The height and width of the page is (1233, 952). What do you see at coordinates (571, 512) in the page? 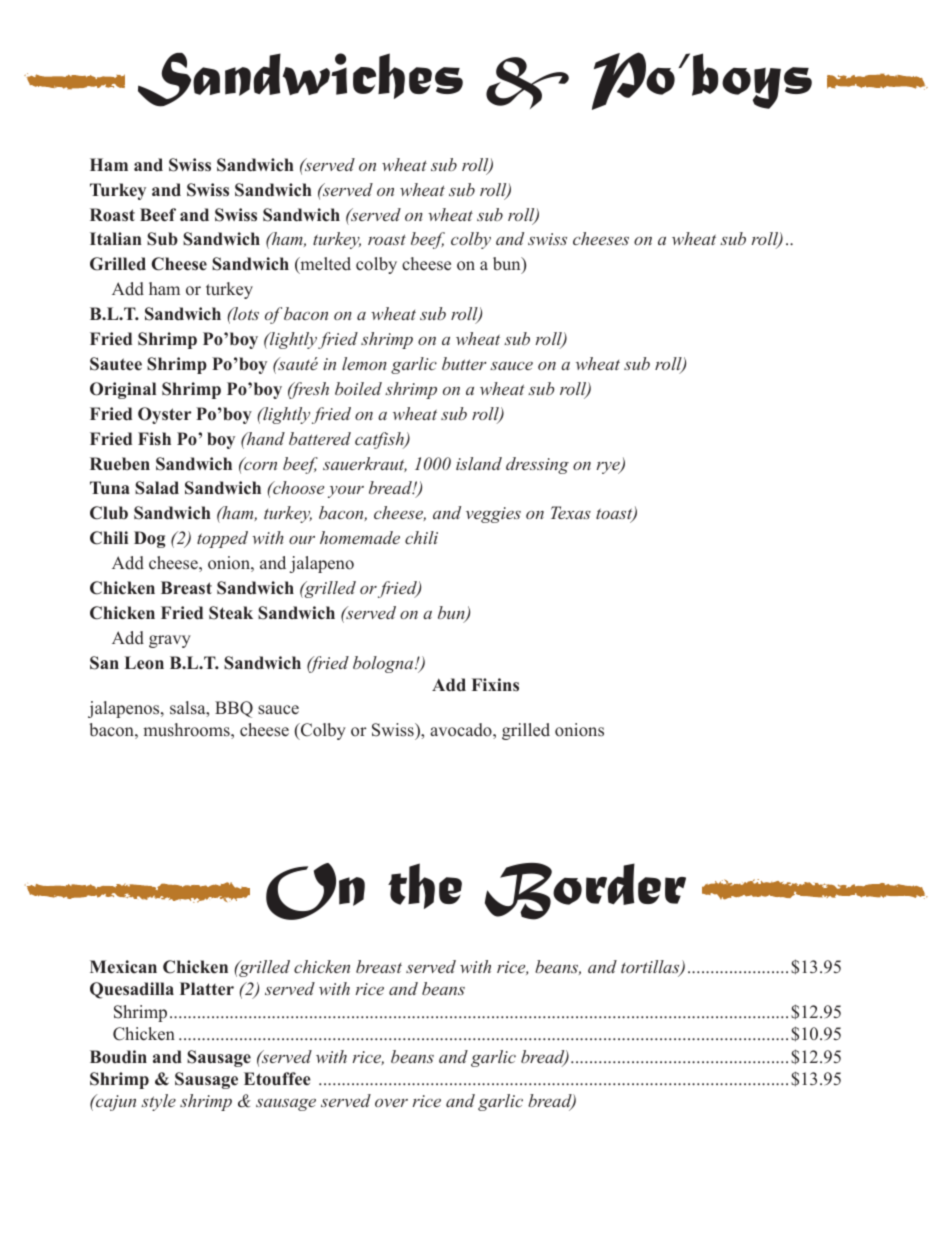
I see `Texas` at bounding box center [571, 512].
